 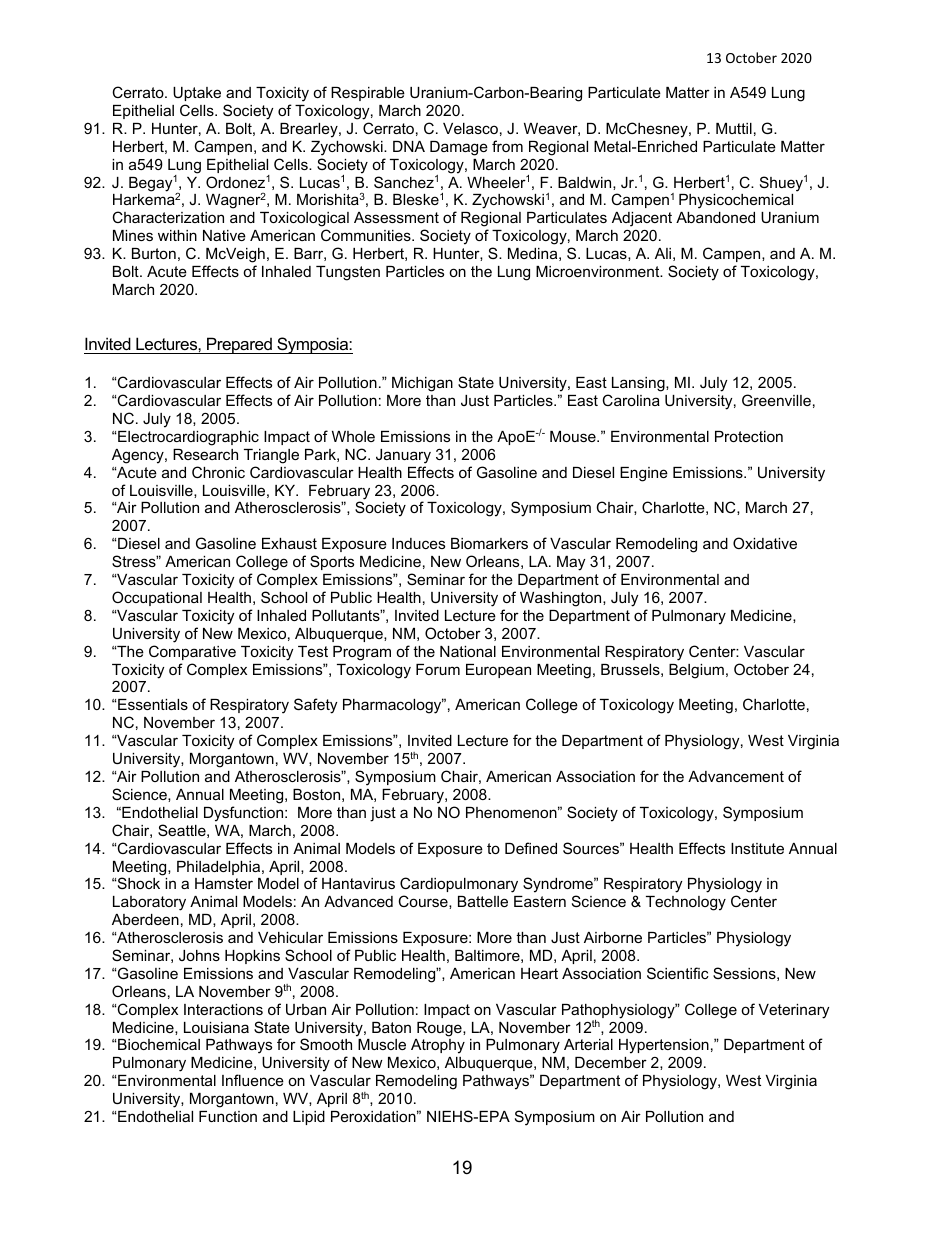 I want to click on Prepared, so click(x=239, y=345).
